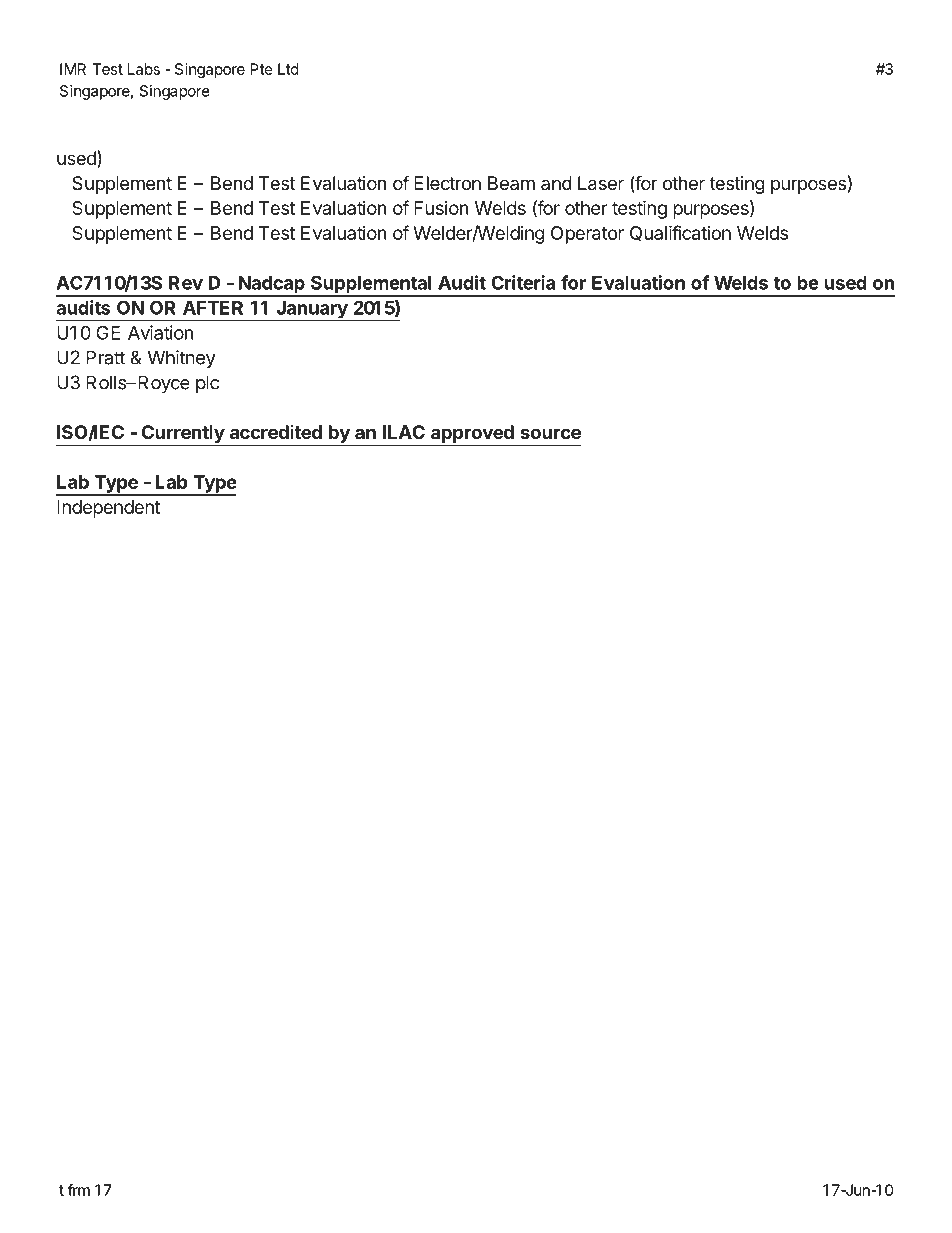 This page has width=952, height=1233. What do you see at coordinates (312, 311) in the page?
I see `January` at bounding box center [312, 311].
